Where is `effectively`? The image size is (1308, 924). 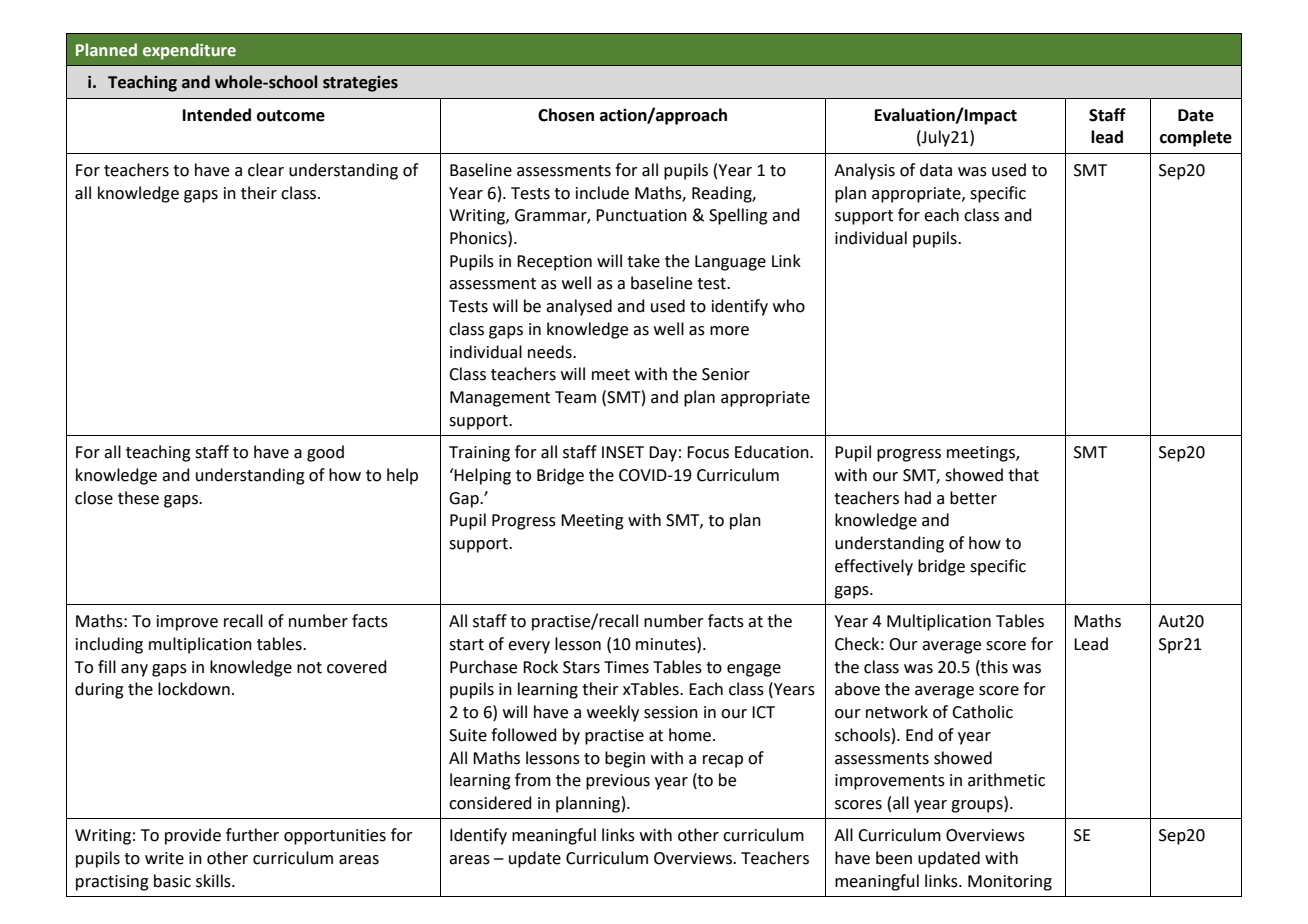 effectively is located at coordinates (874, 567).
